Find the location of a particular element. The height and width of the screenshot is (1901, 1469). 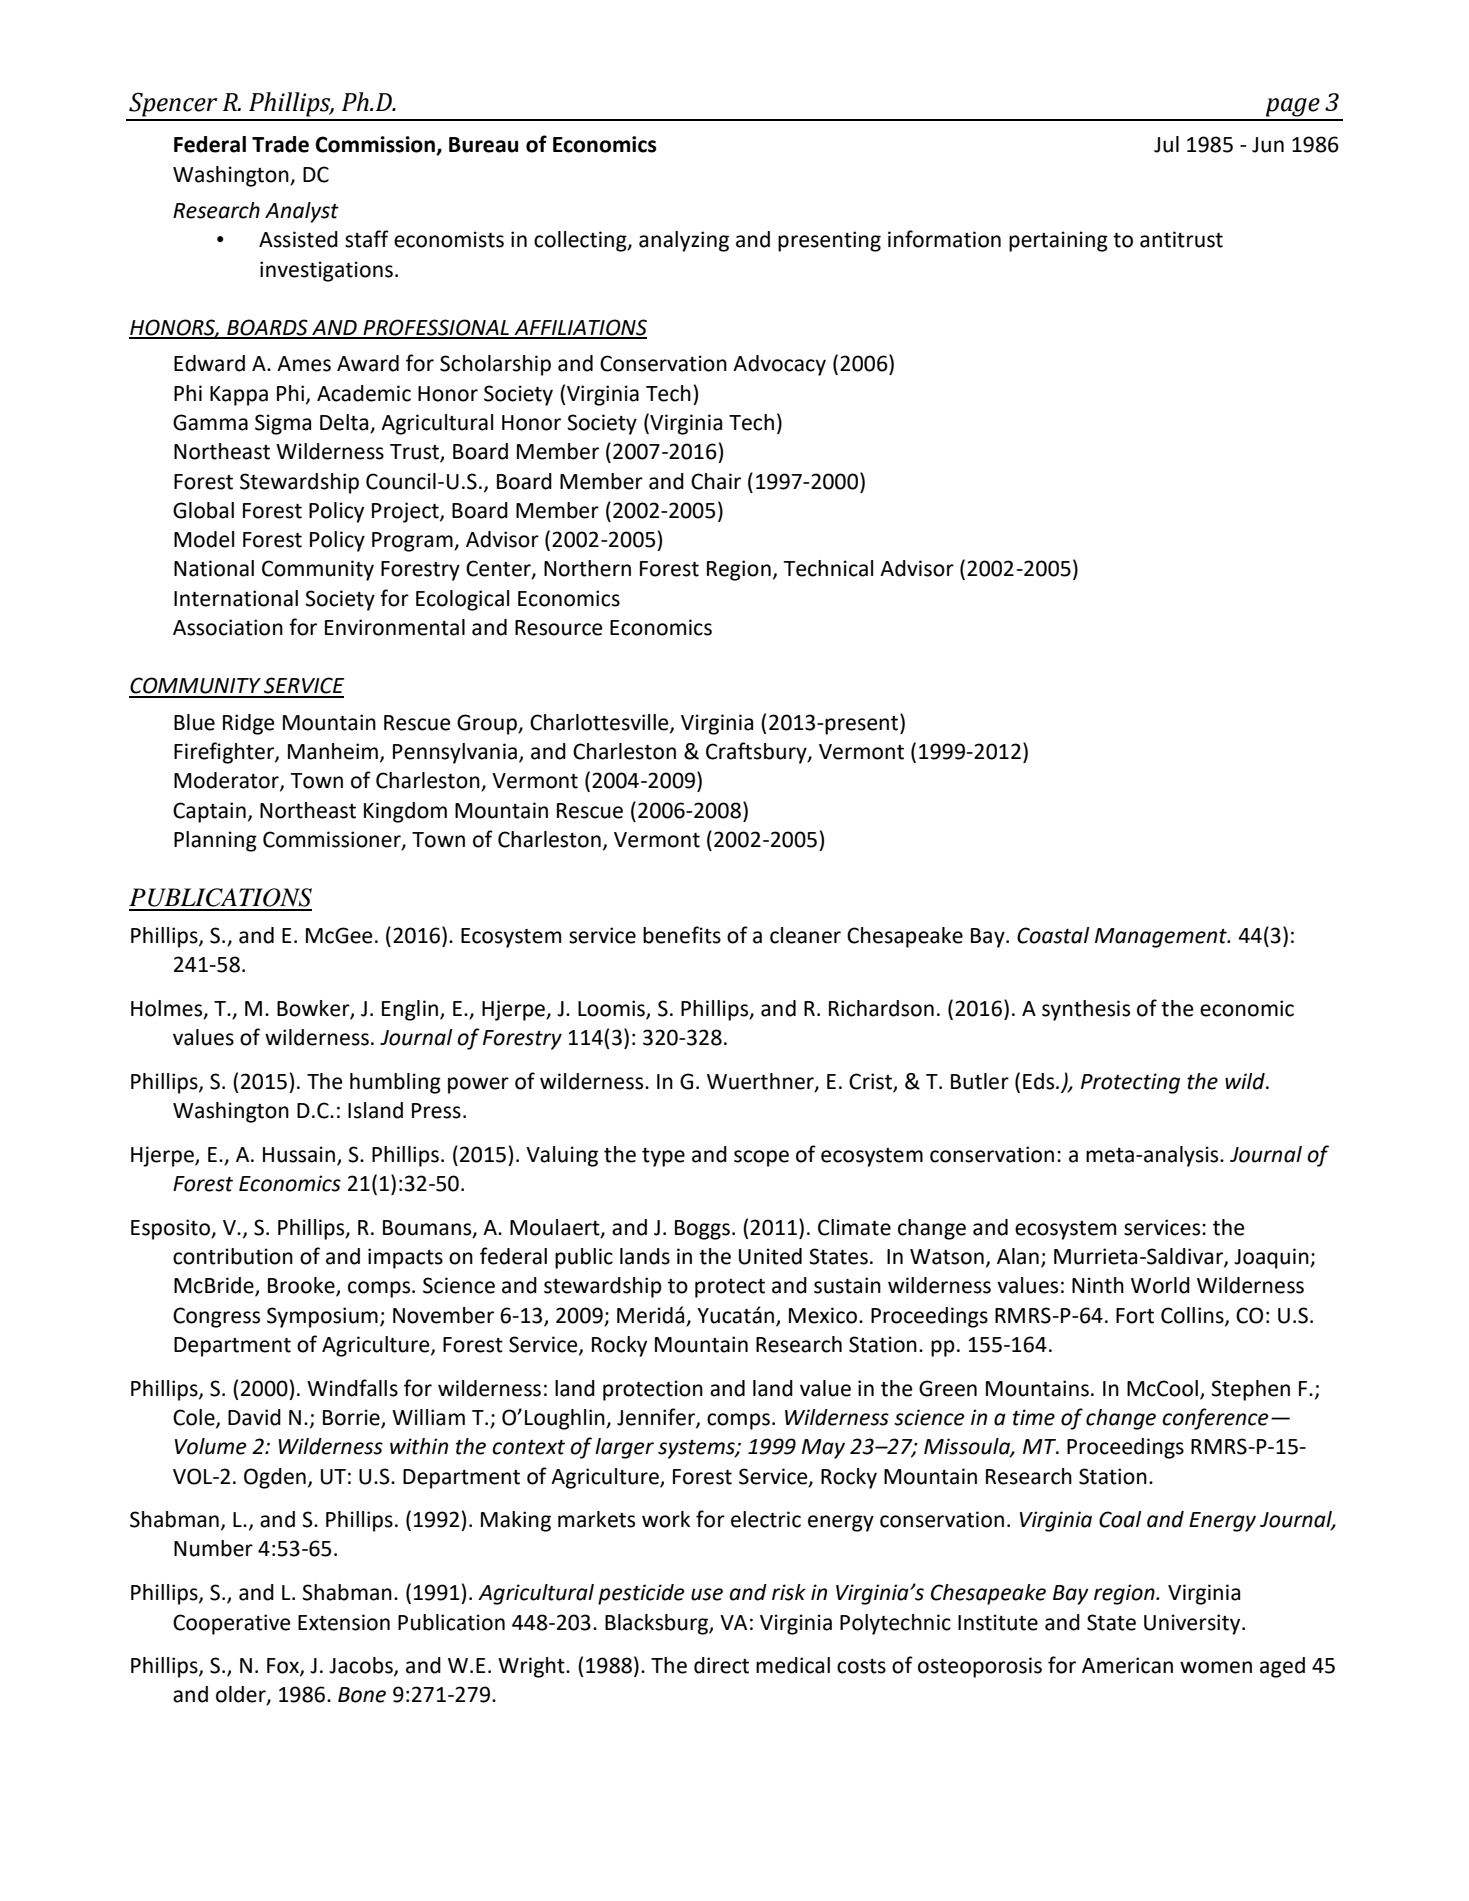

Eds is located at coordinates (1040, 1081).
